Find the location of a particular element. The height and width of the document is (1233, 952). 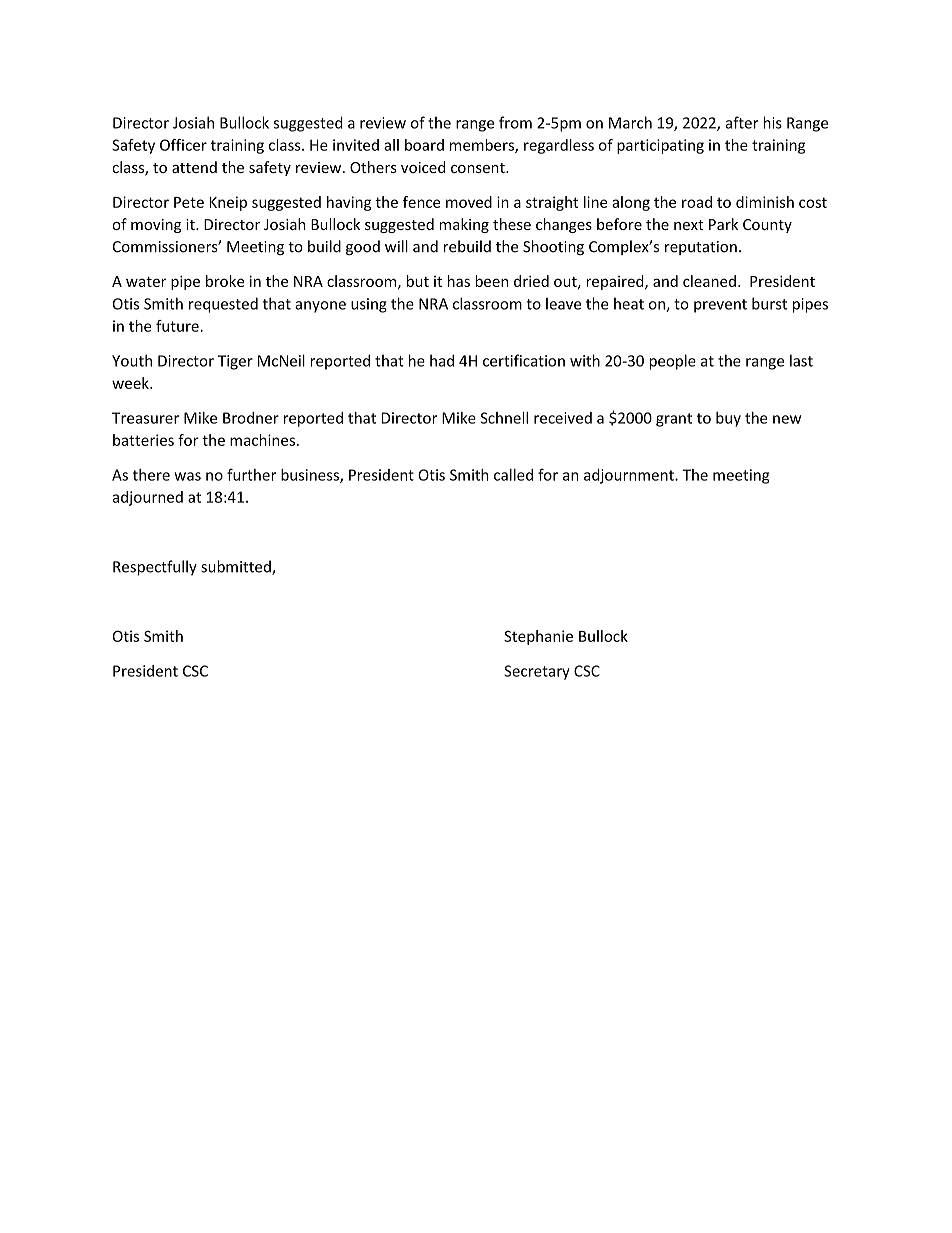

has is located at coordinates (459, 281).
